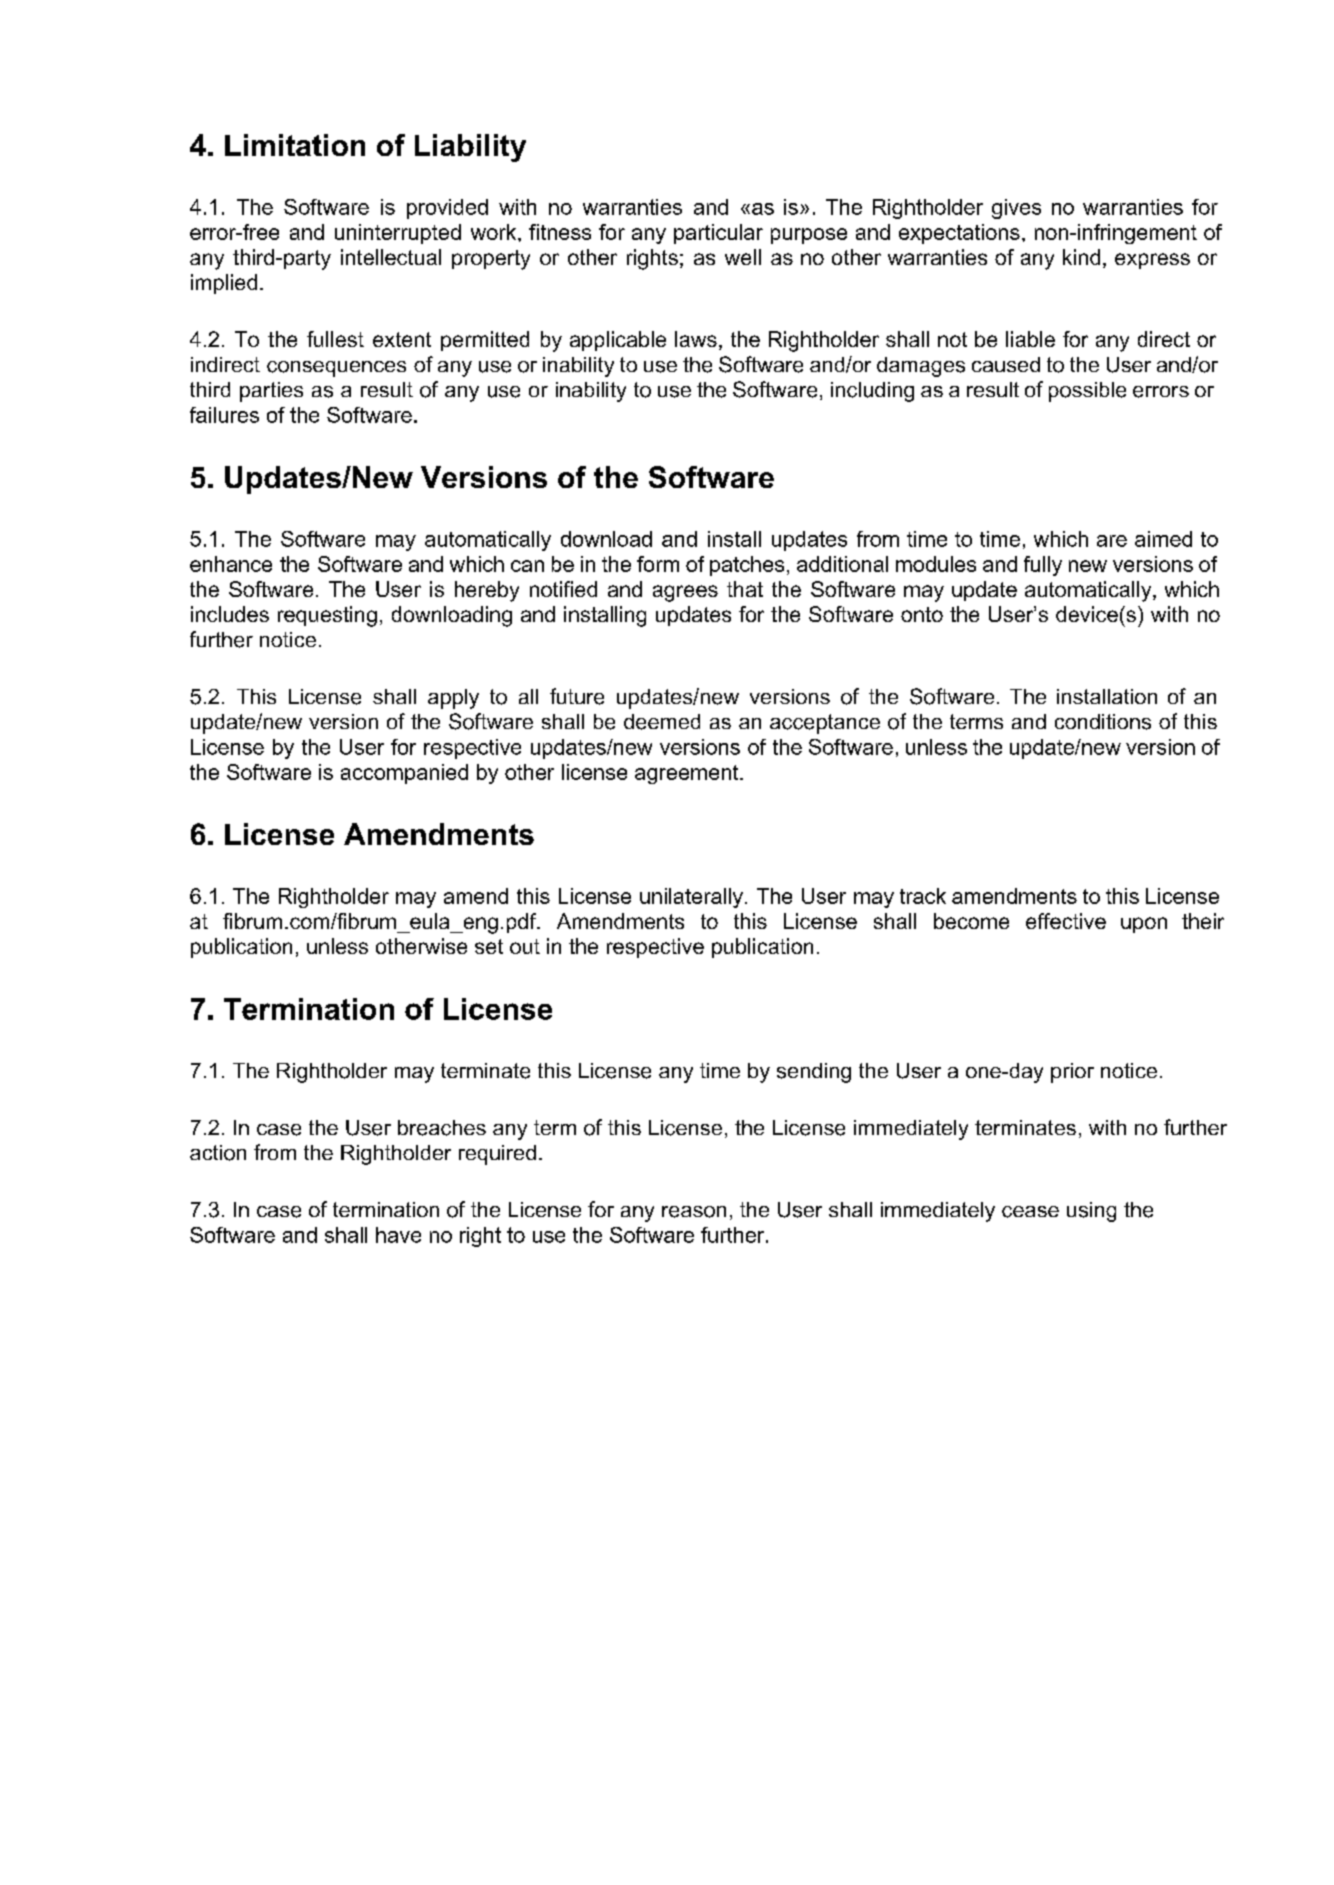  I want to click on Limitation, so click(295, 145).
